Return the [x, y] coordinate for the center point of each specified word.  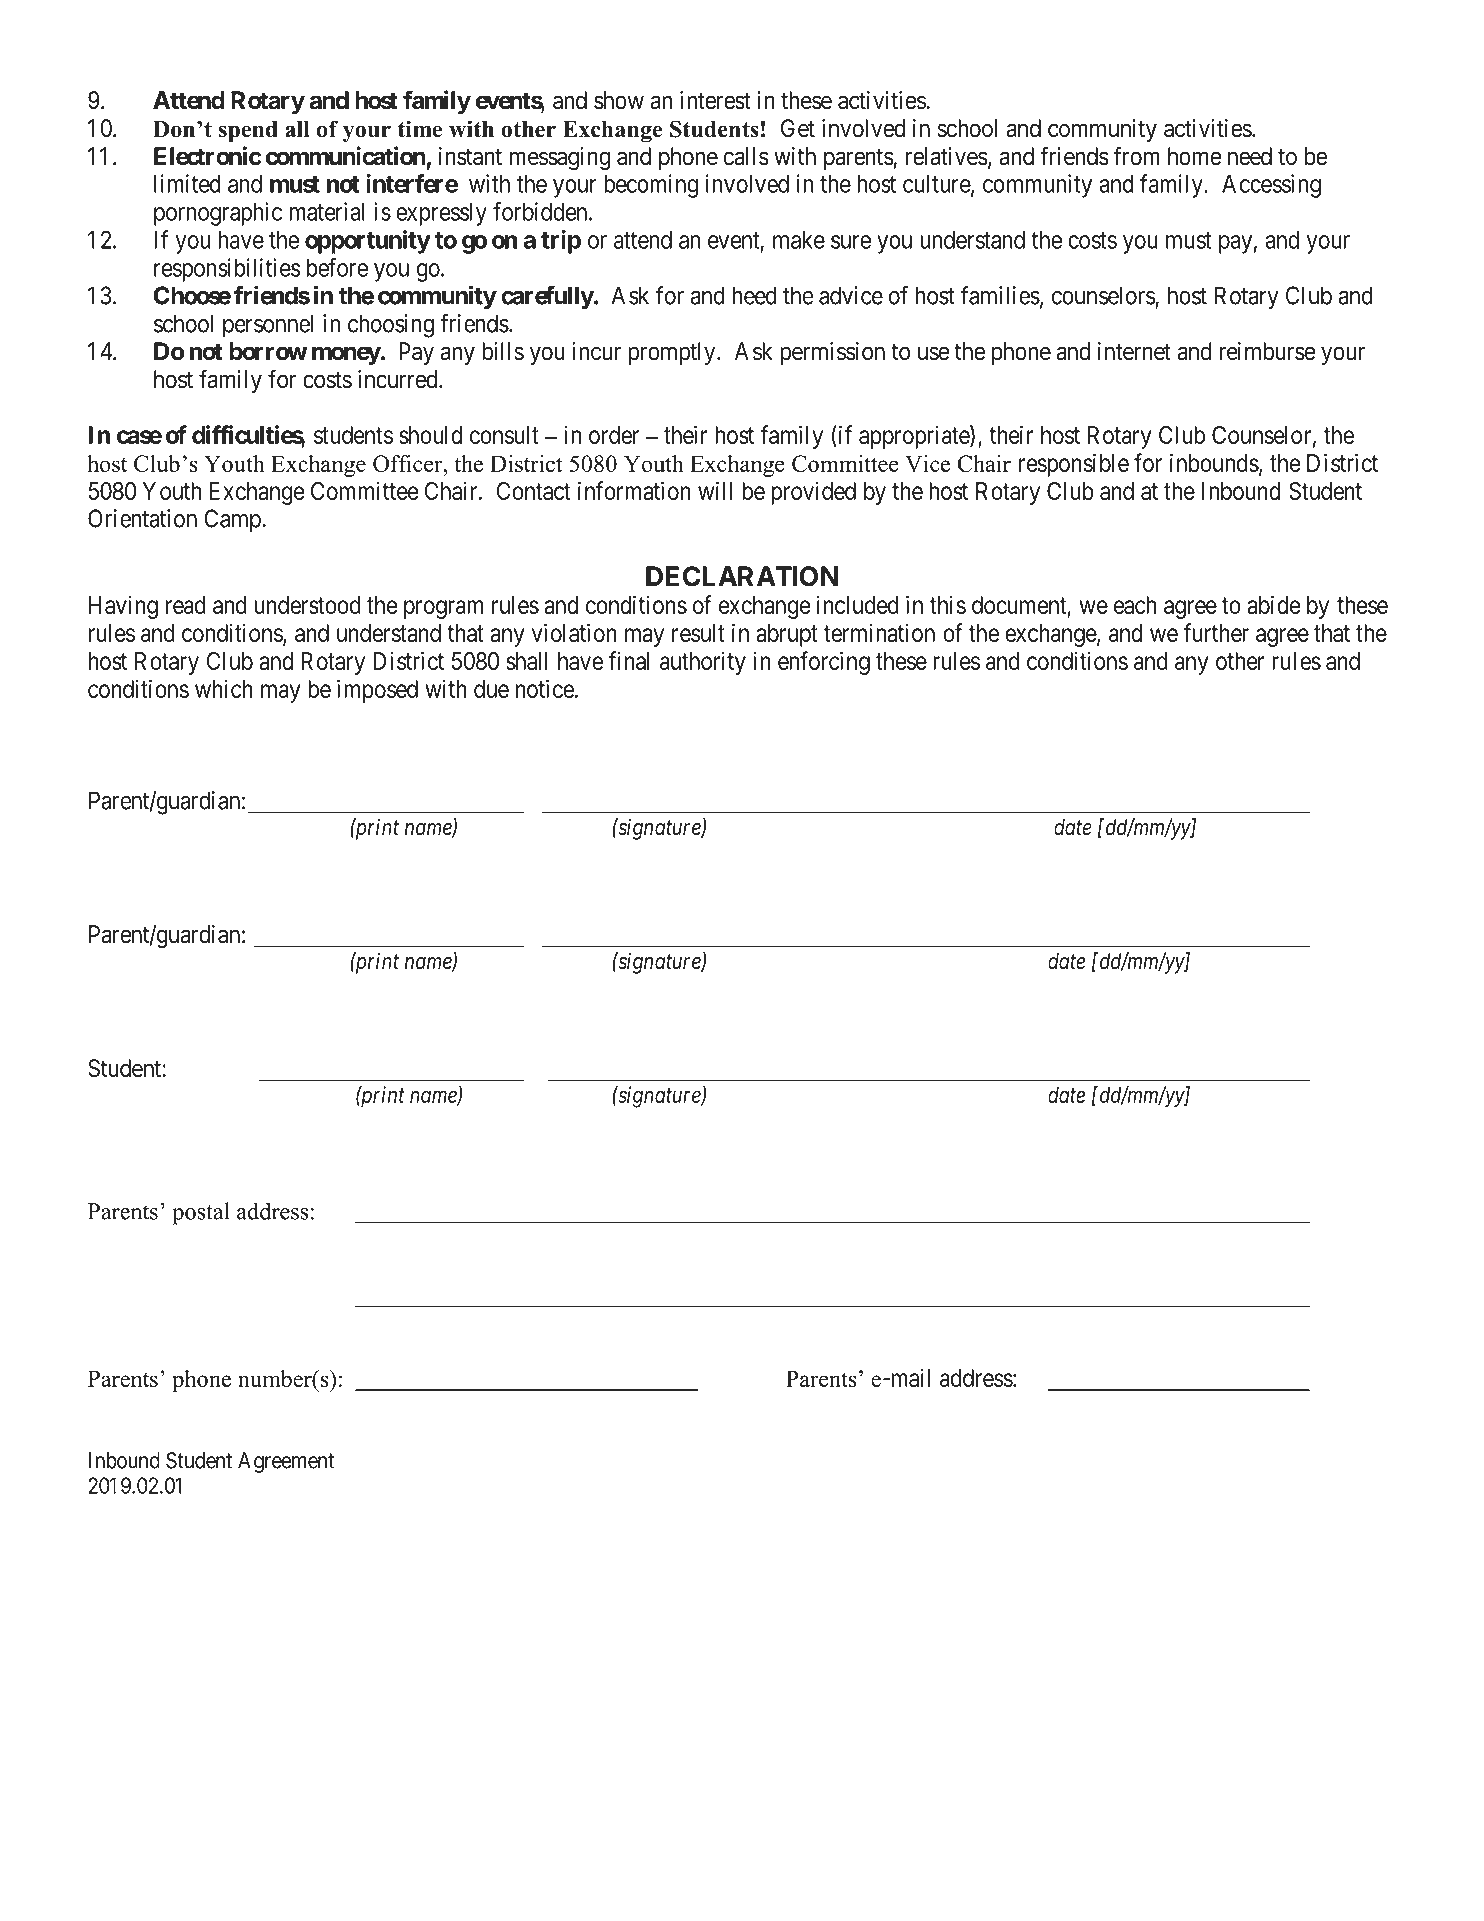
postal [201, 1213]
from [1137, 156]
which [224, 688]
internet [1134, 351]
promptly [673, 353]
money [346, 355]
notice [545, 688]
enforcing [824, 663]
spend [248, 132]
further [1216, 632]
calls [746, 156]
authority [703, 663]
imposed [377, 691]
